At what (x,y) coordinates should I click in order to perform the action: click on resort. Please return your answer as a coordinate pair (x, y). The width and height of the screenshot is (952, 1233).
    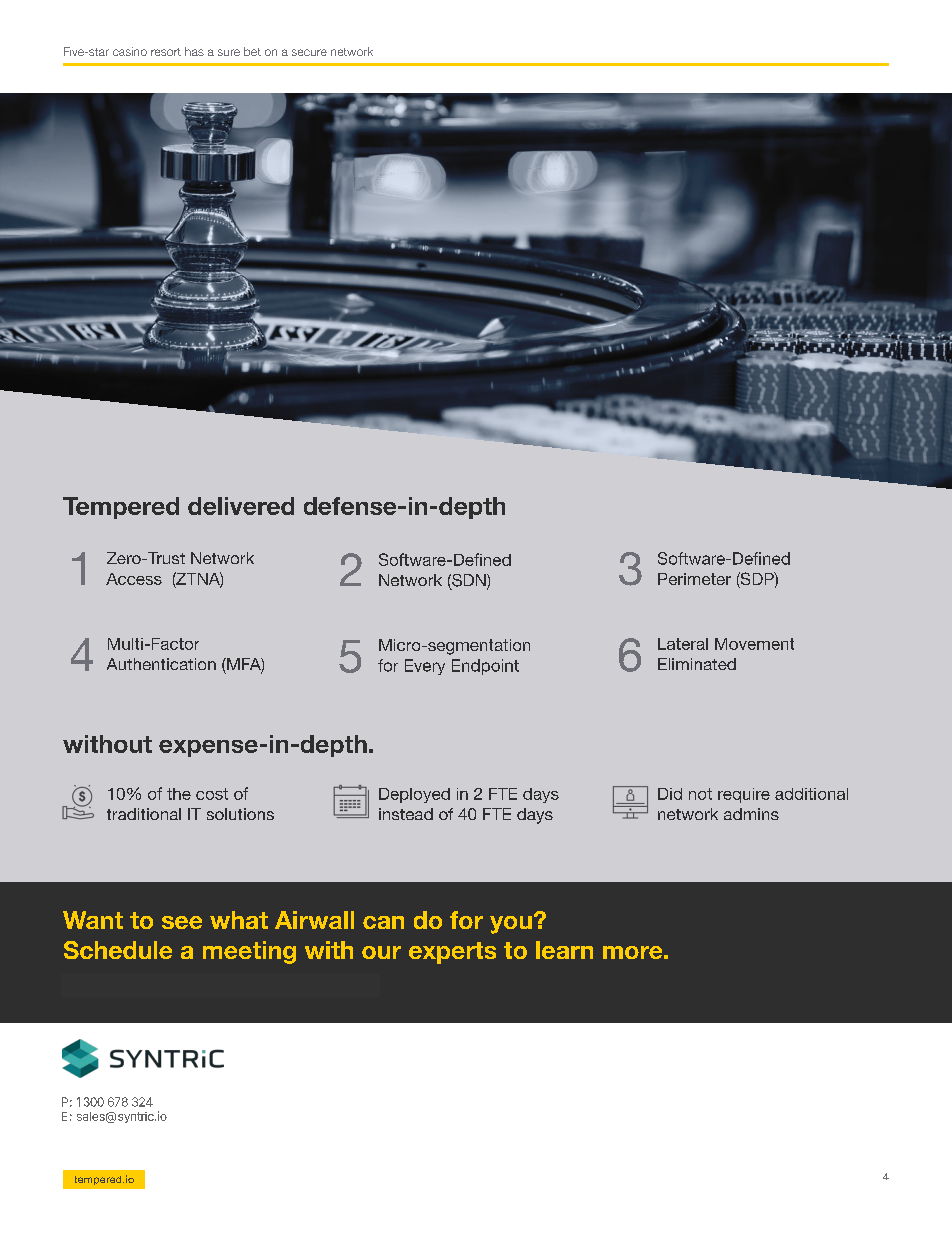
    Looking at the image, I should click on (166, 52).
